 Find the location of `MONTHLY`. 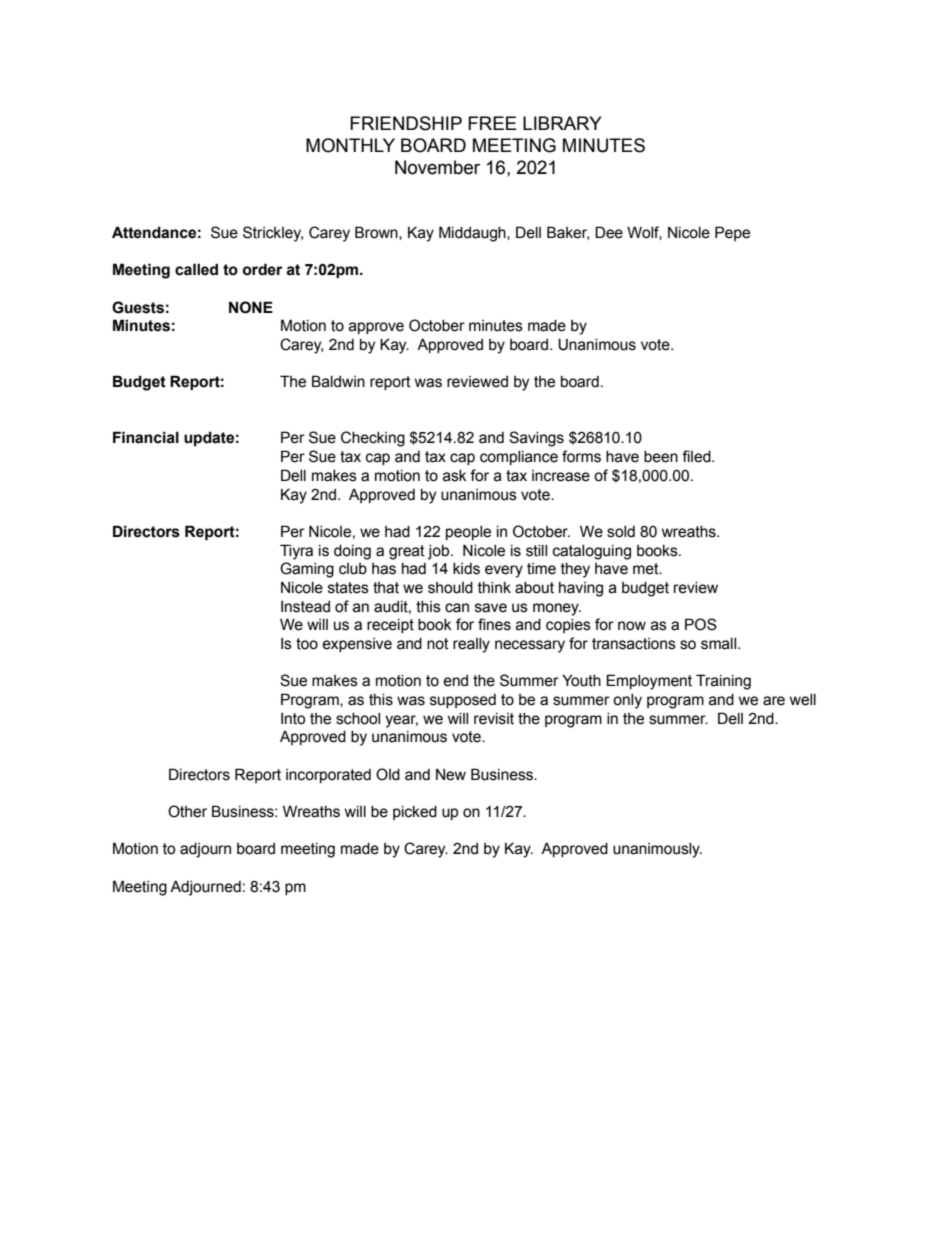

MONTHLY is located at coordinates (350, 145).
